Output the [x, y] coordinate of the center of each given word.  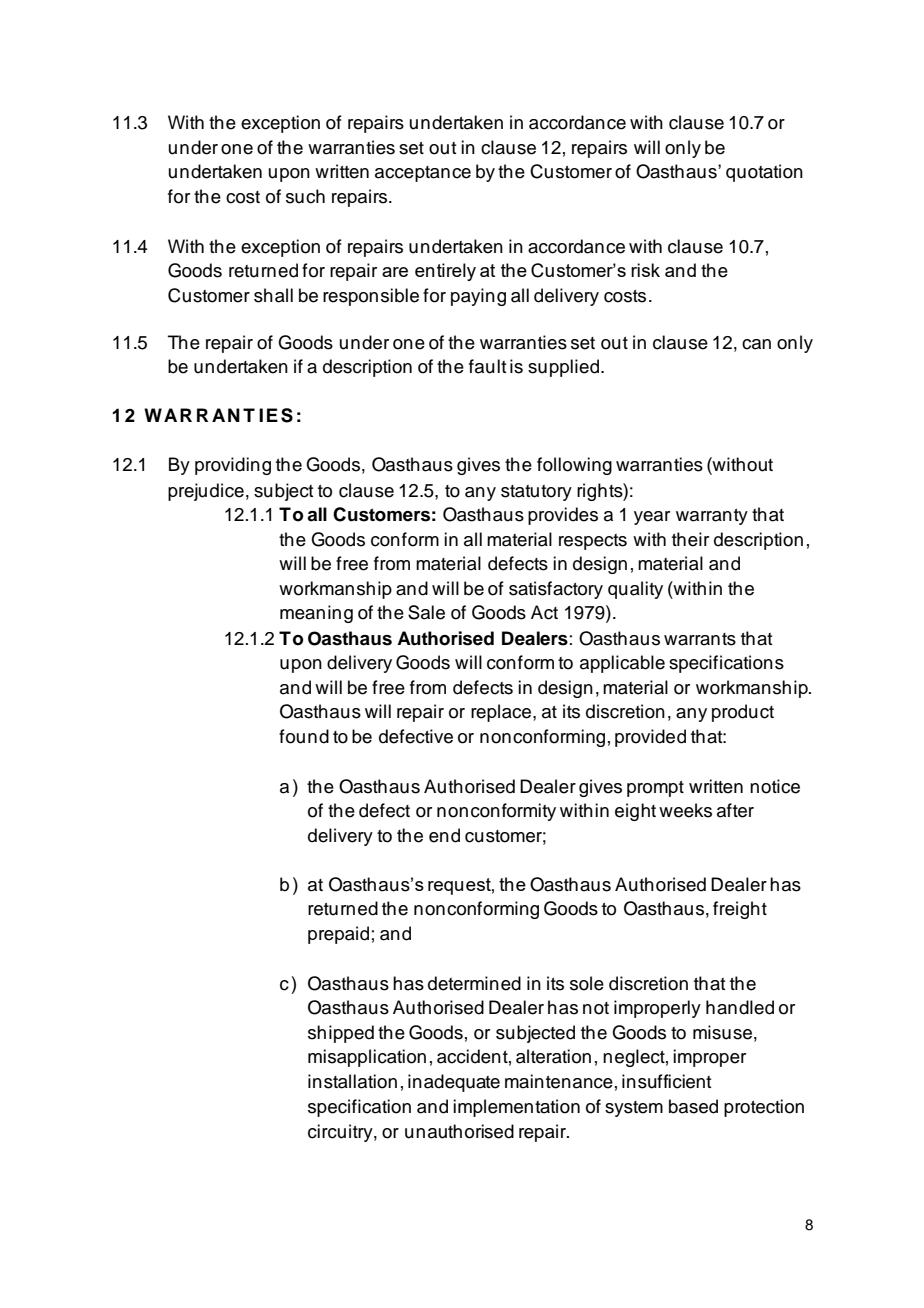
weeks [685, 810]
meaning [316, 614]
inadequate [454, 1083]
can [756, 344]
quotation [764, 173]
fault [487, 366]
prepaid [338, 935]
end [444, 835]
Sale [426, 612]
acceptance [423, 174]
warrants [700, 639]
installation [352, 1081]
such [305, 196]
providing [233, 466]
